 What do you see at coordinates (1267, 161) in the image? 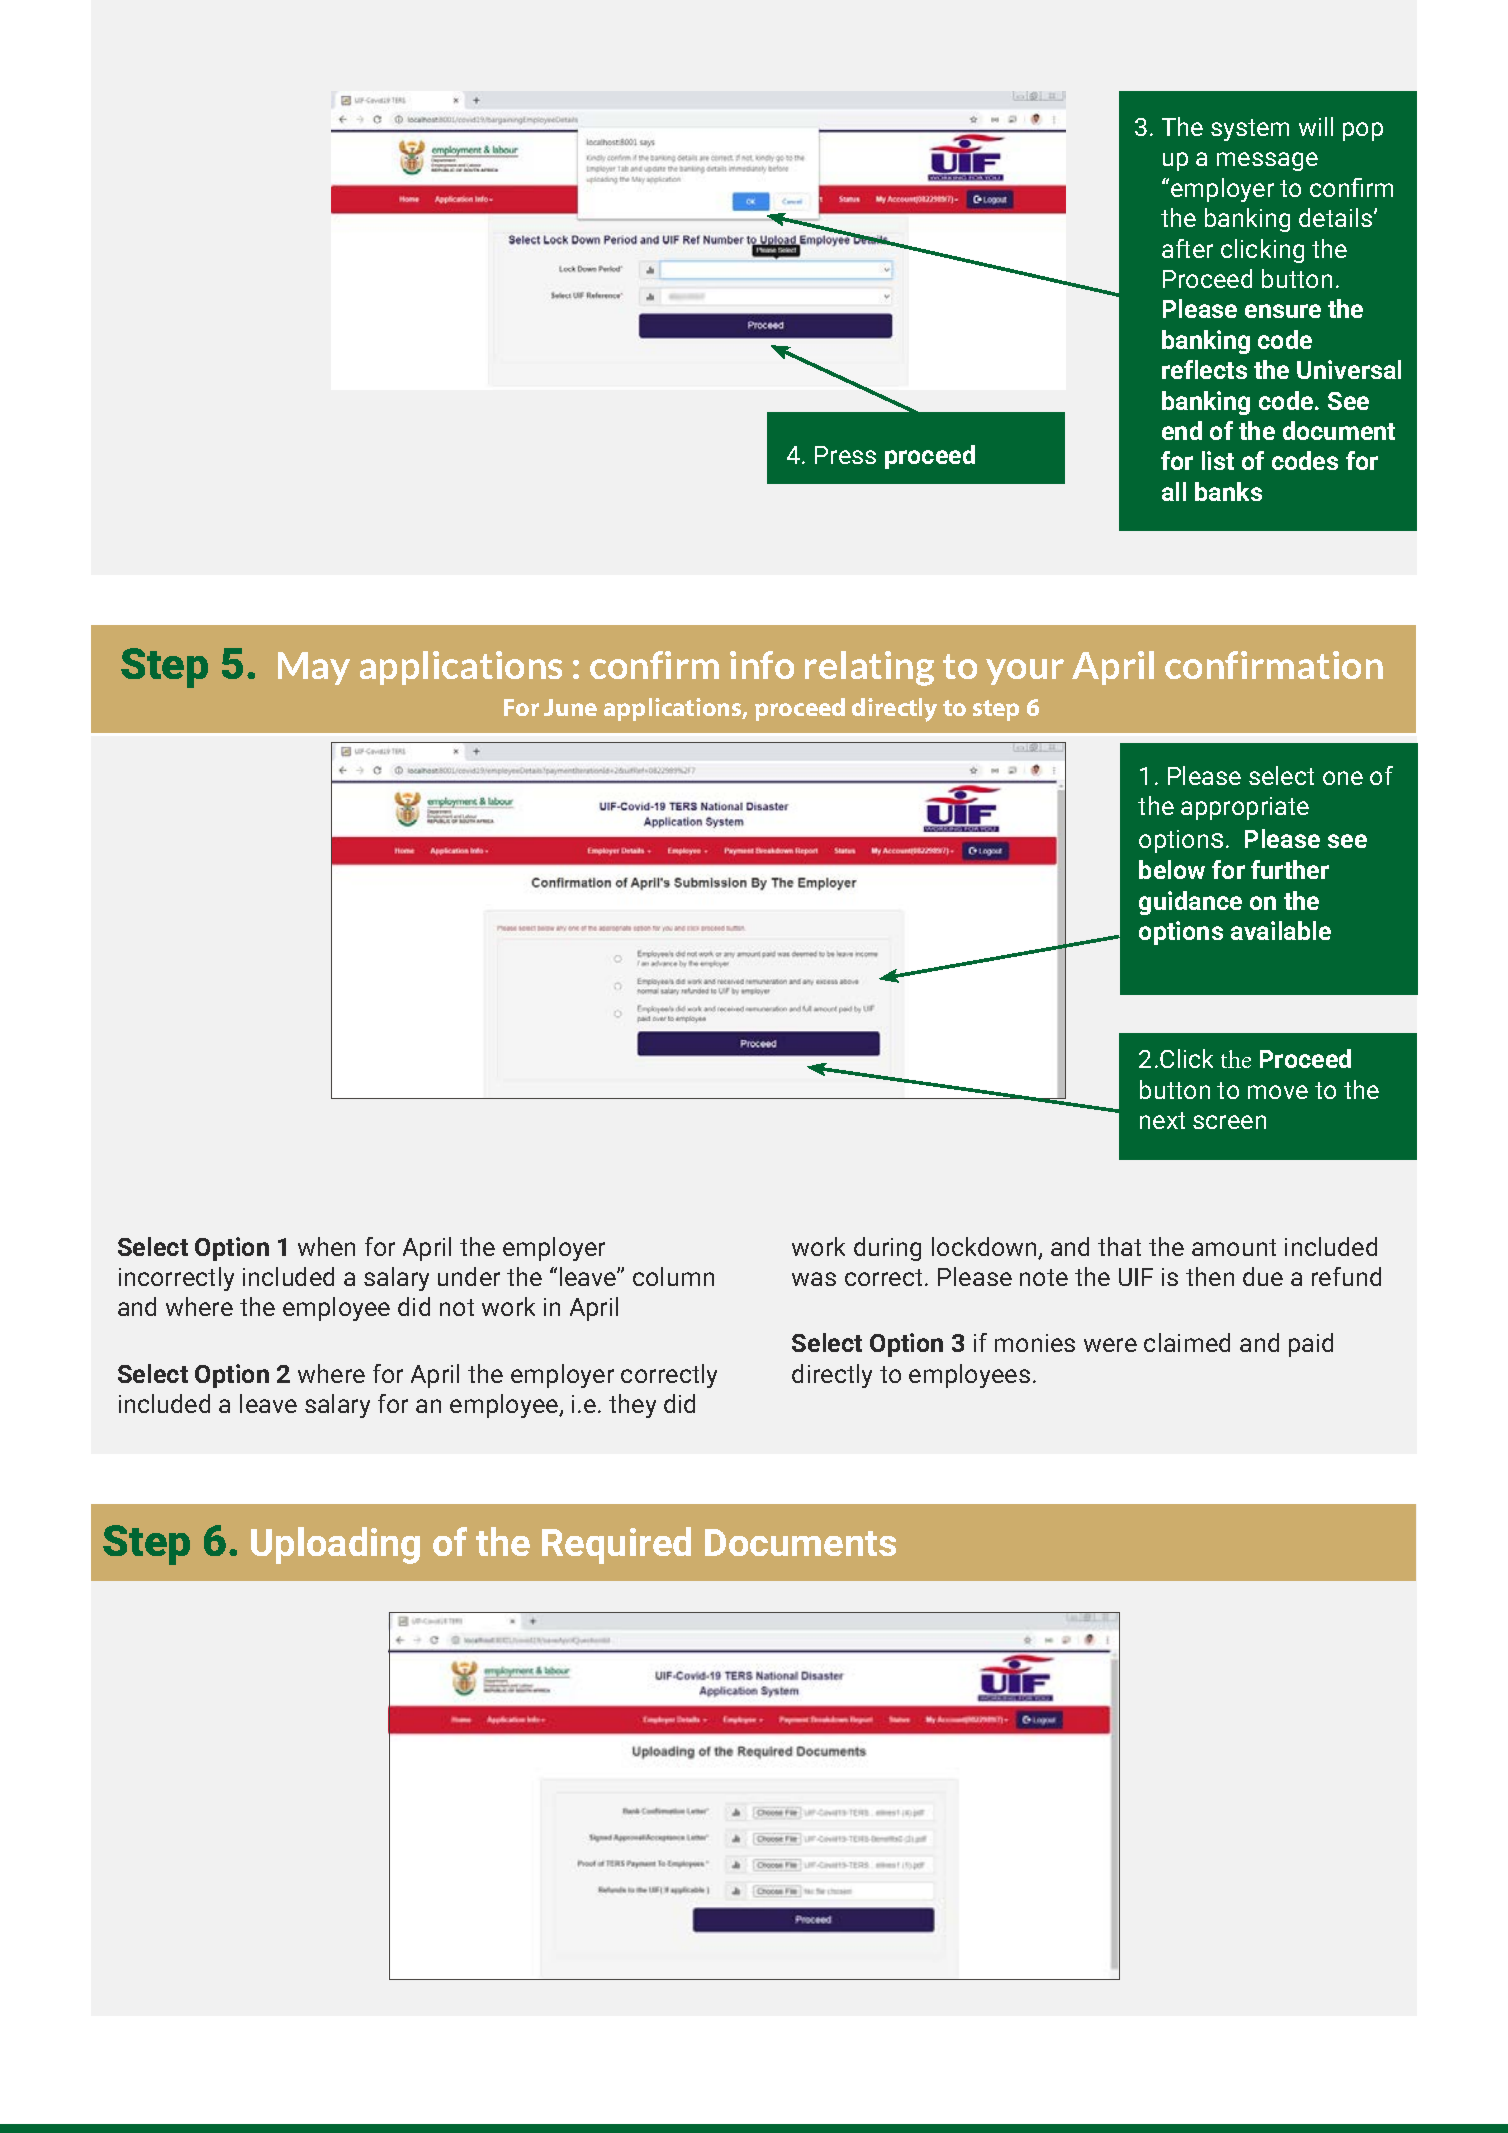
I see `message` at bounding box center [1267, 161].
